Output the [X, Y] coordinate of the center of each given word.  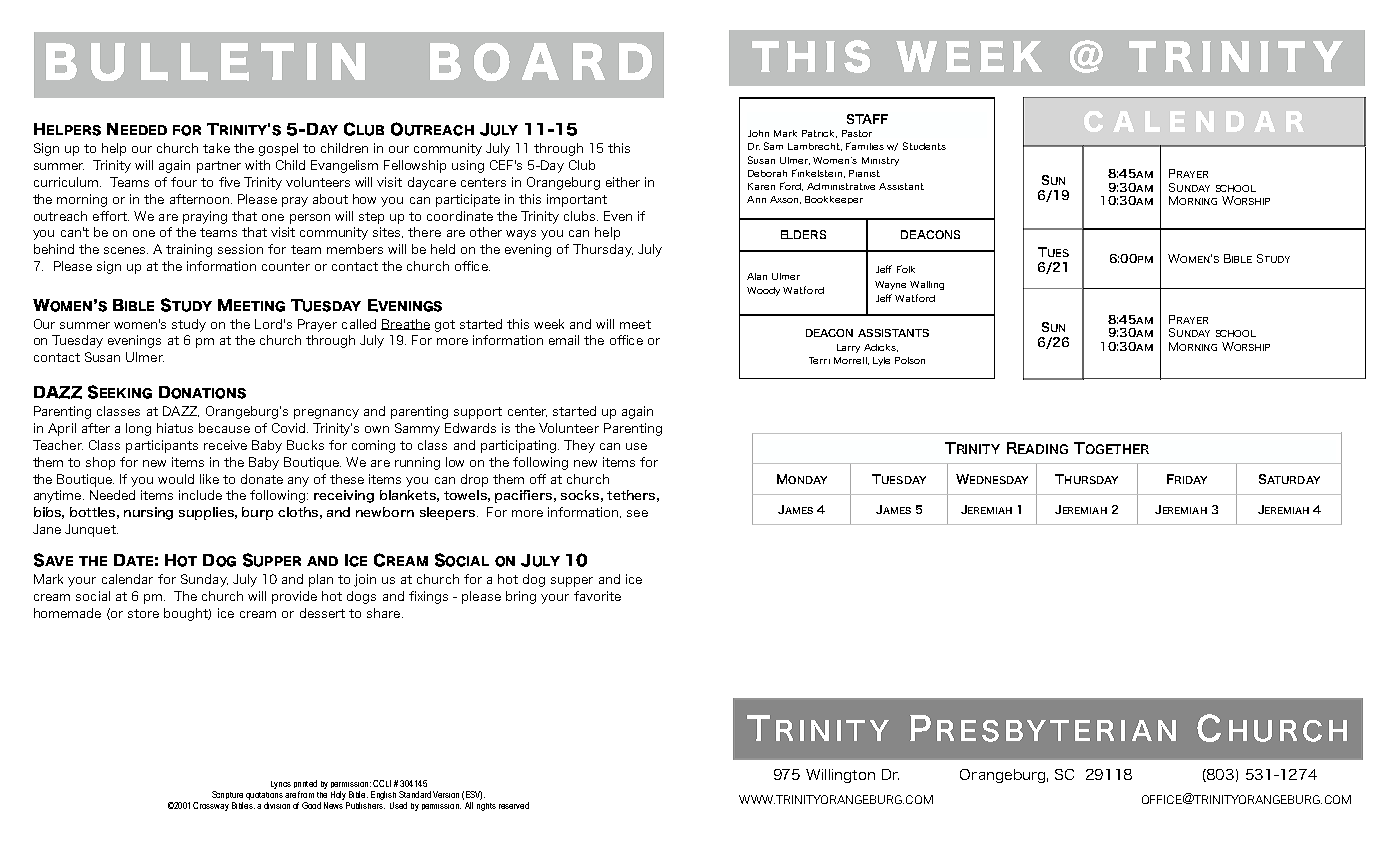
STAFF [867, 119]
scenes [126, 250]
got [445, 326]
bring [521, 597]
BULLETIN [205, 62]
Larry [848, 348]
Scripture [227, 795]
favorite [597, 596]
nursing [148, 513]
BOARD [541, 62]
